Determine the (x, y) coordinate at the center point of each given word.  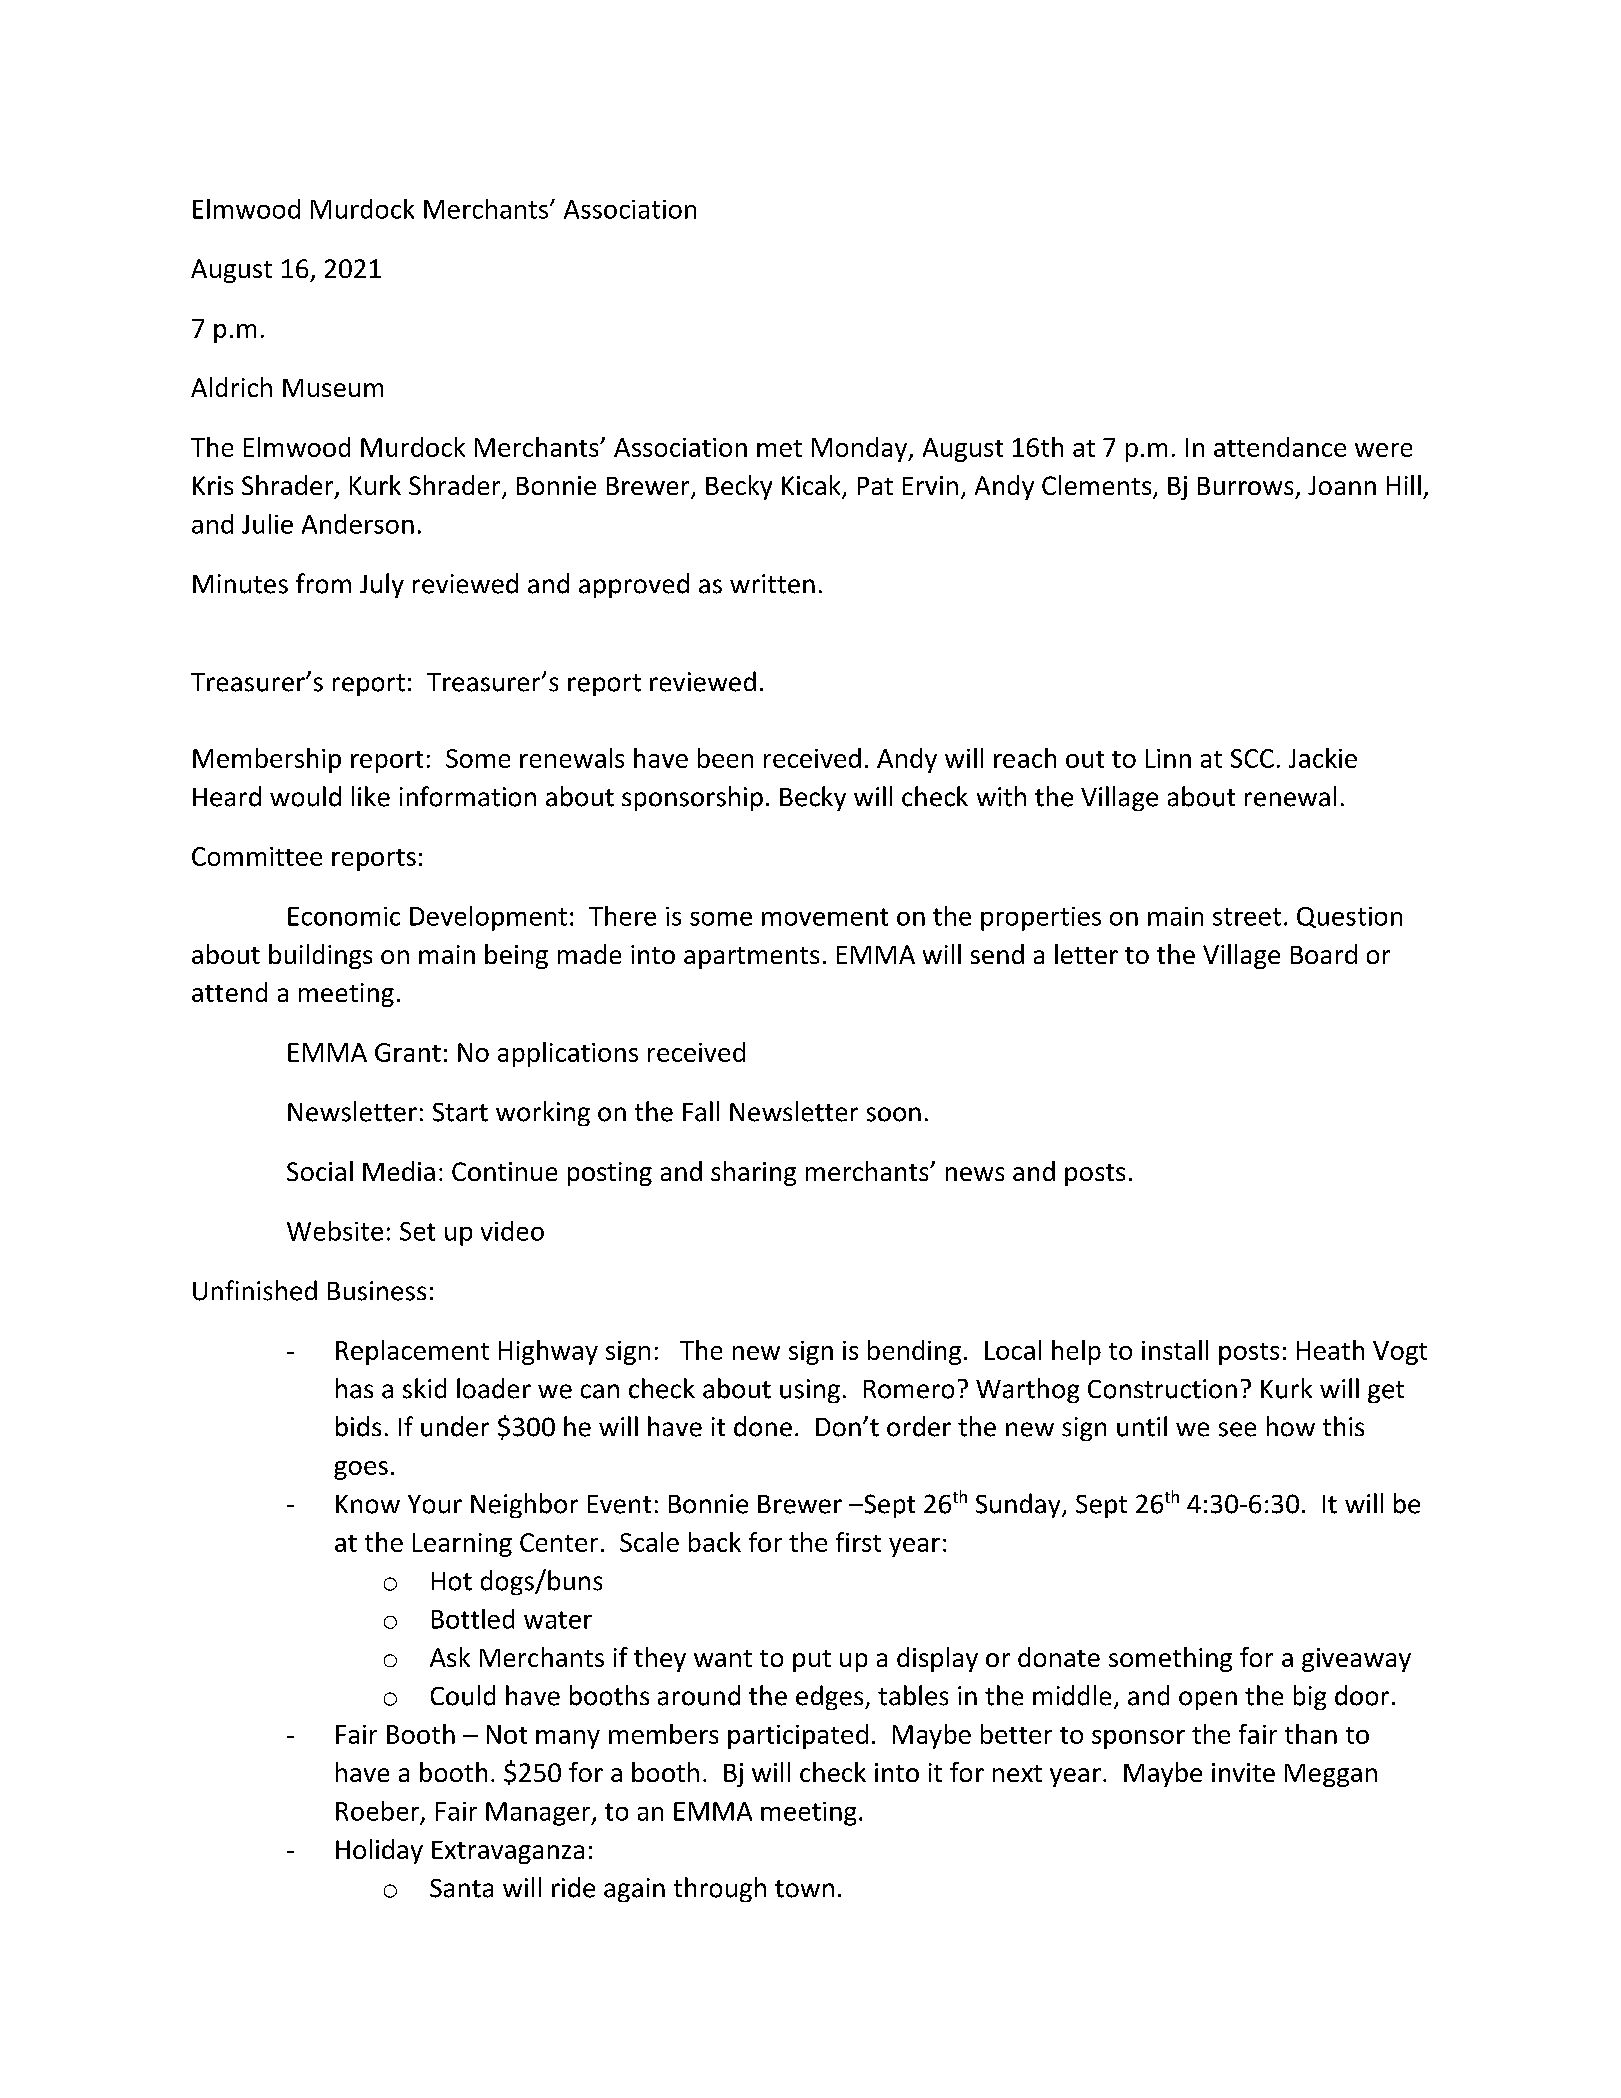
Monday (861, 449)
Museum (333, 388)
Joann (1342, 485)
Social (320, 1171)
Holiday (379, 1851)
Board (1324, 954)
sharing (753, 1173)
